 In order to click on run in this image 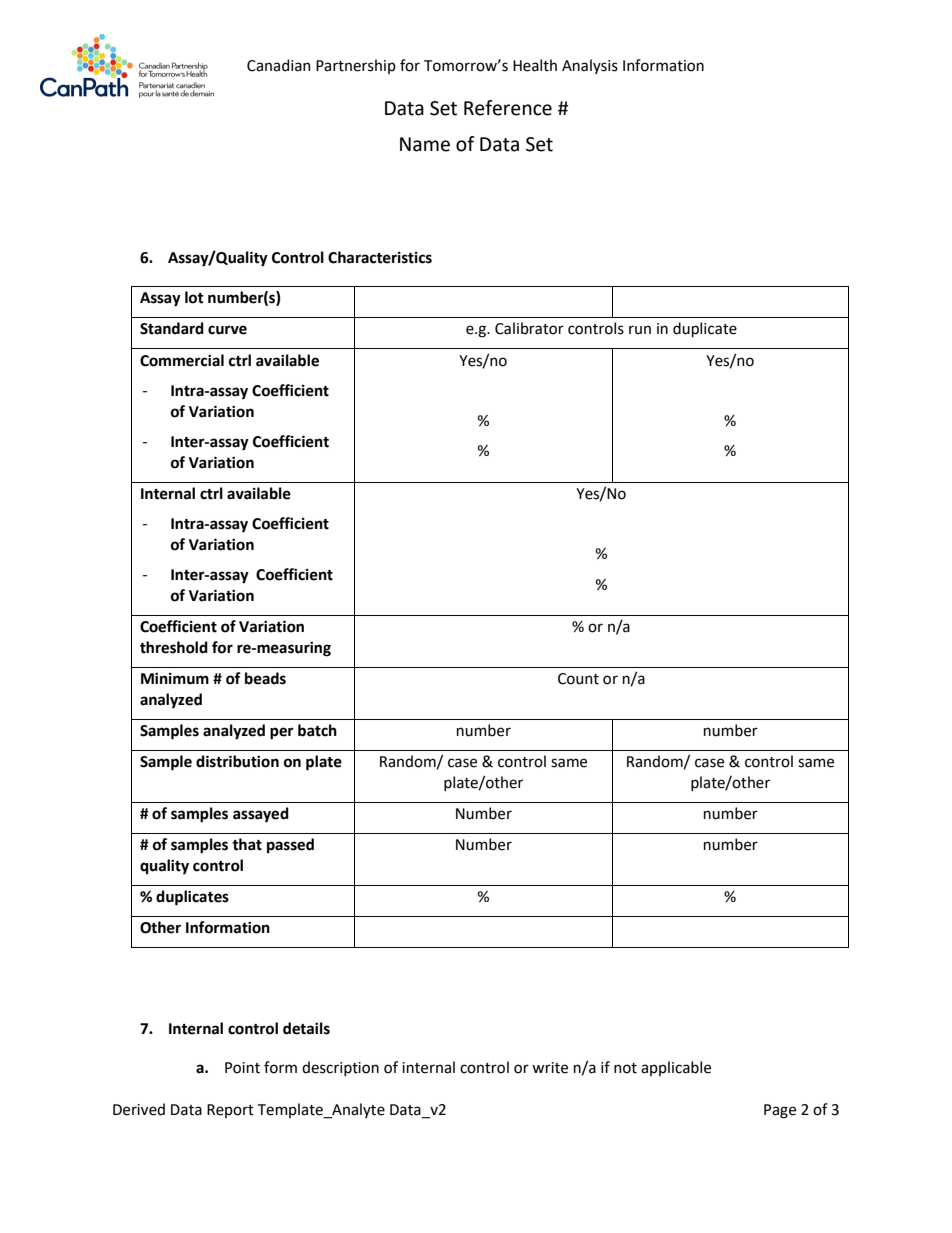, I will do `click(640, 330)`.
